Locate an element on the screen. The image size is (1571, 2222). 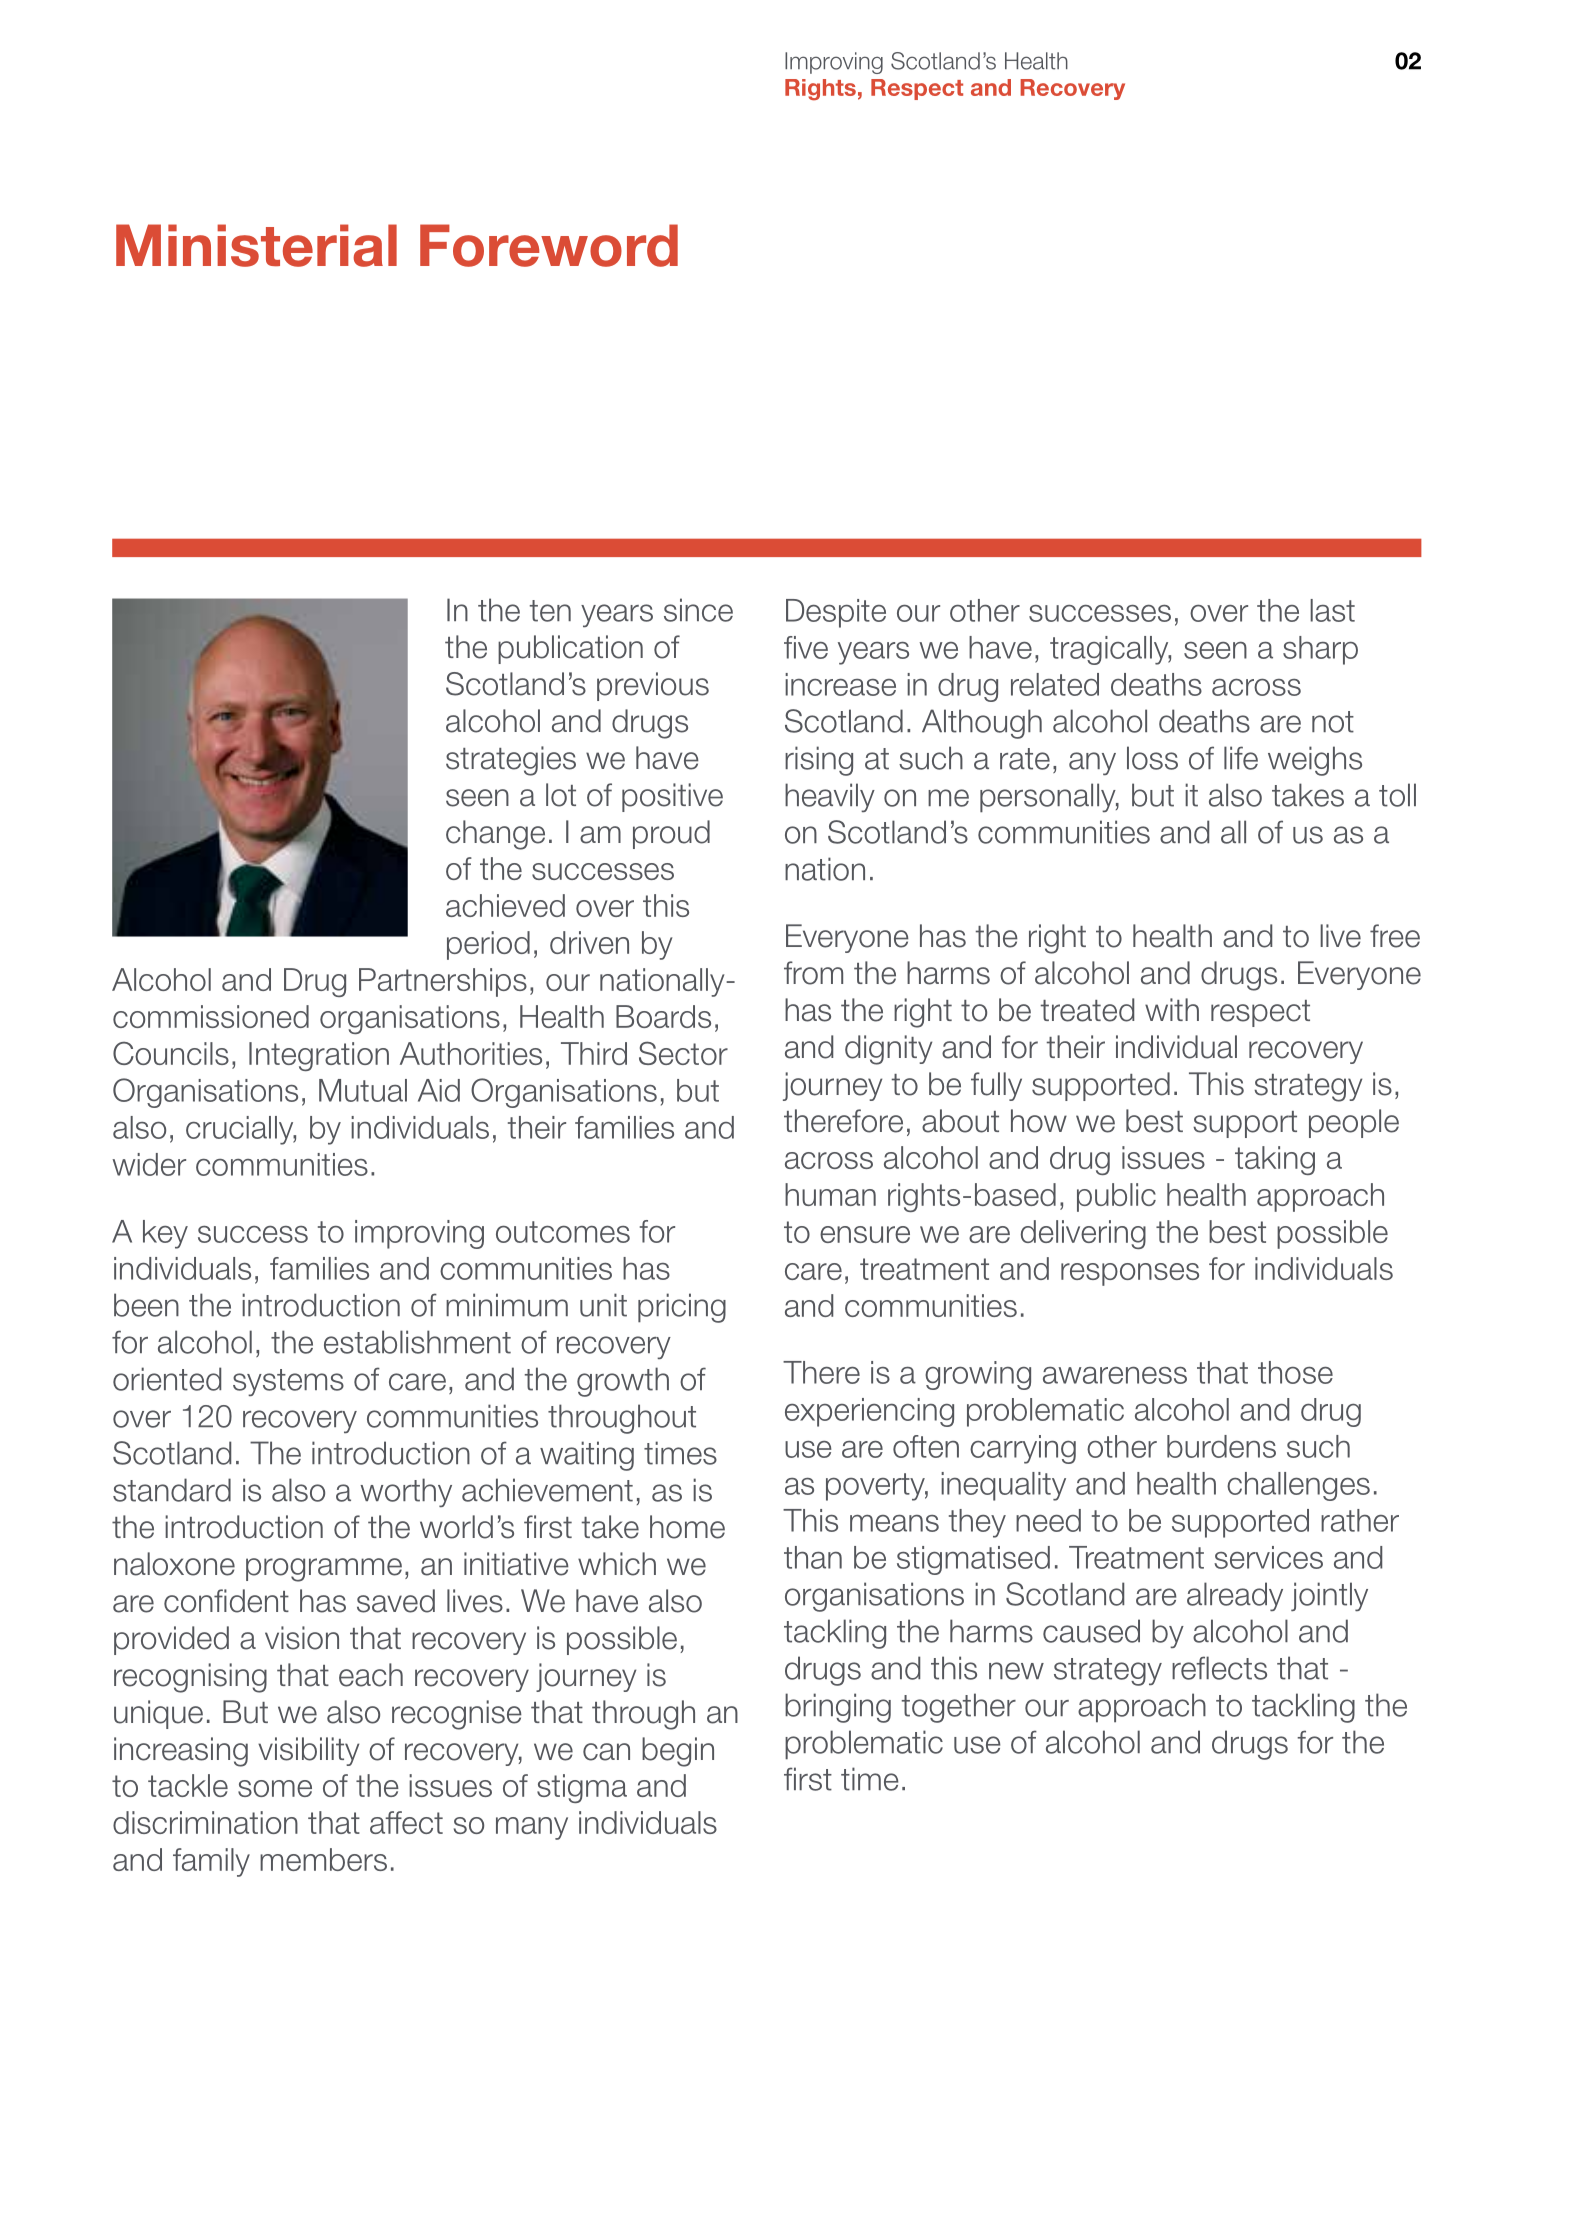
Sector is located at coordinates (683, 1053).
